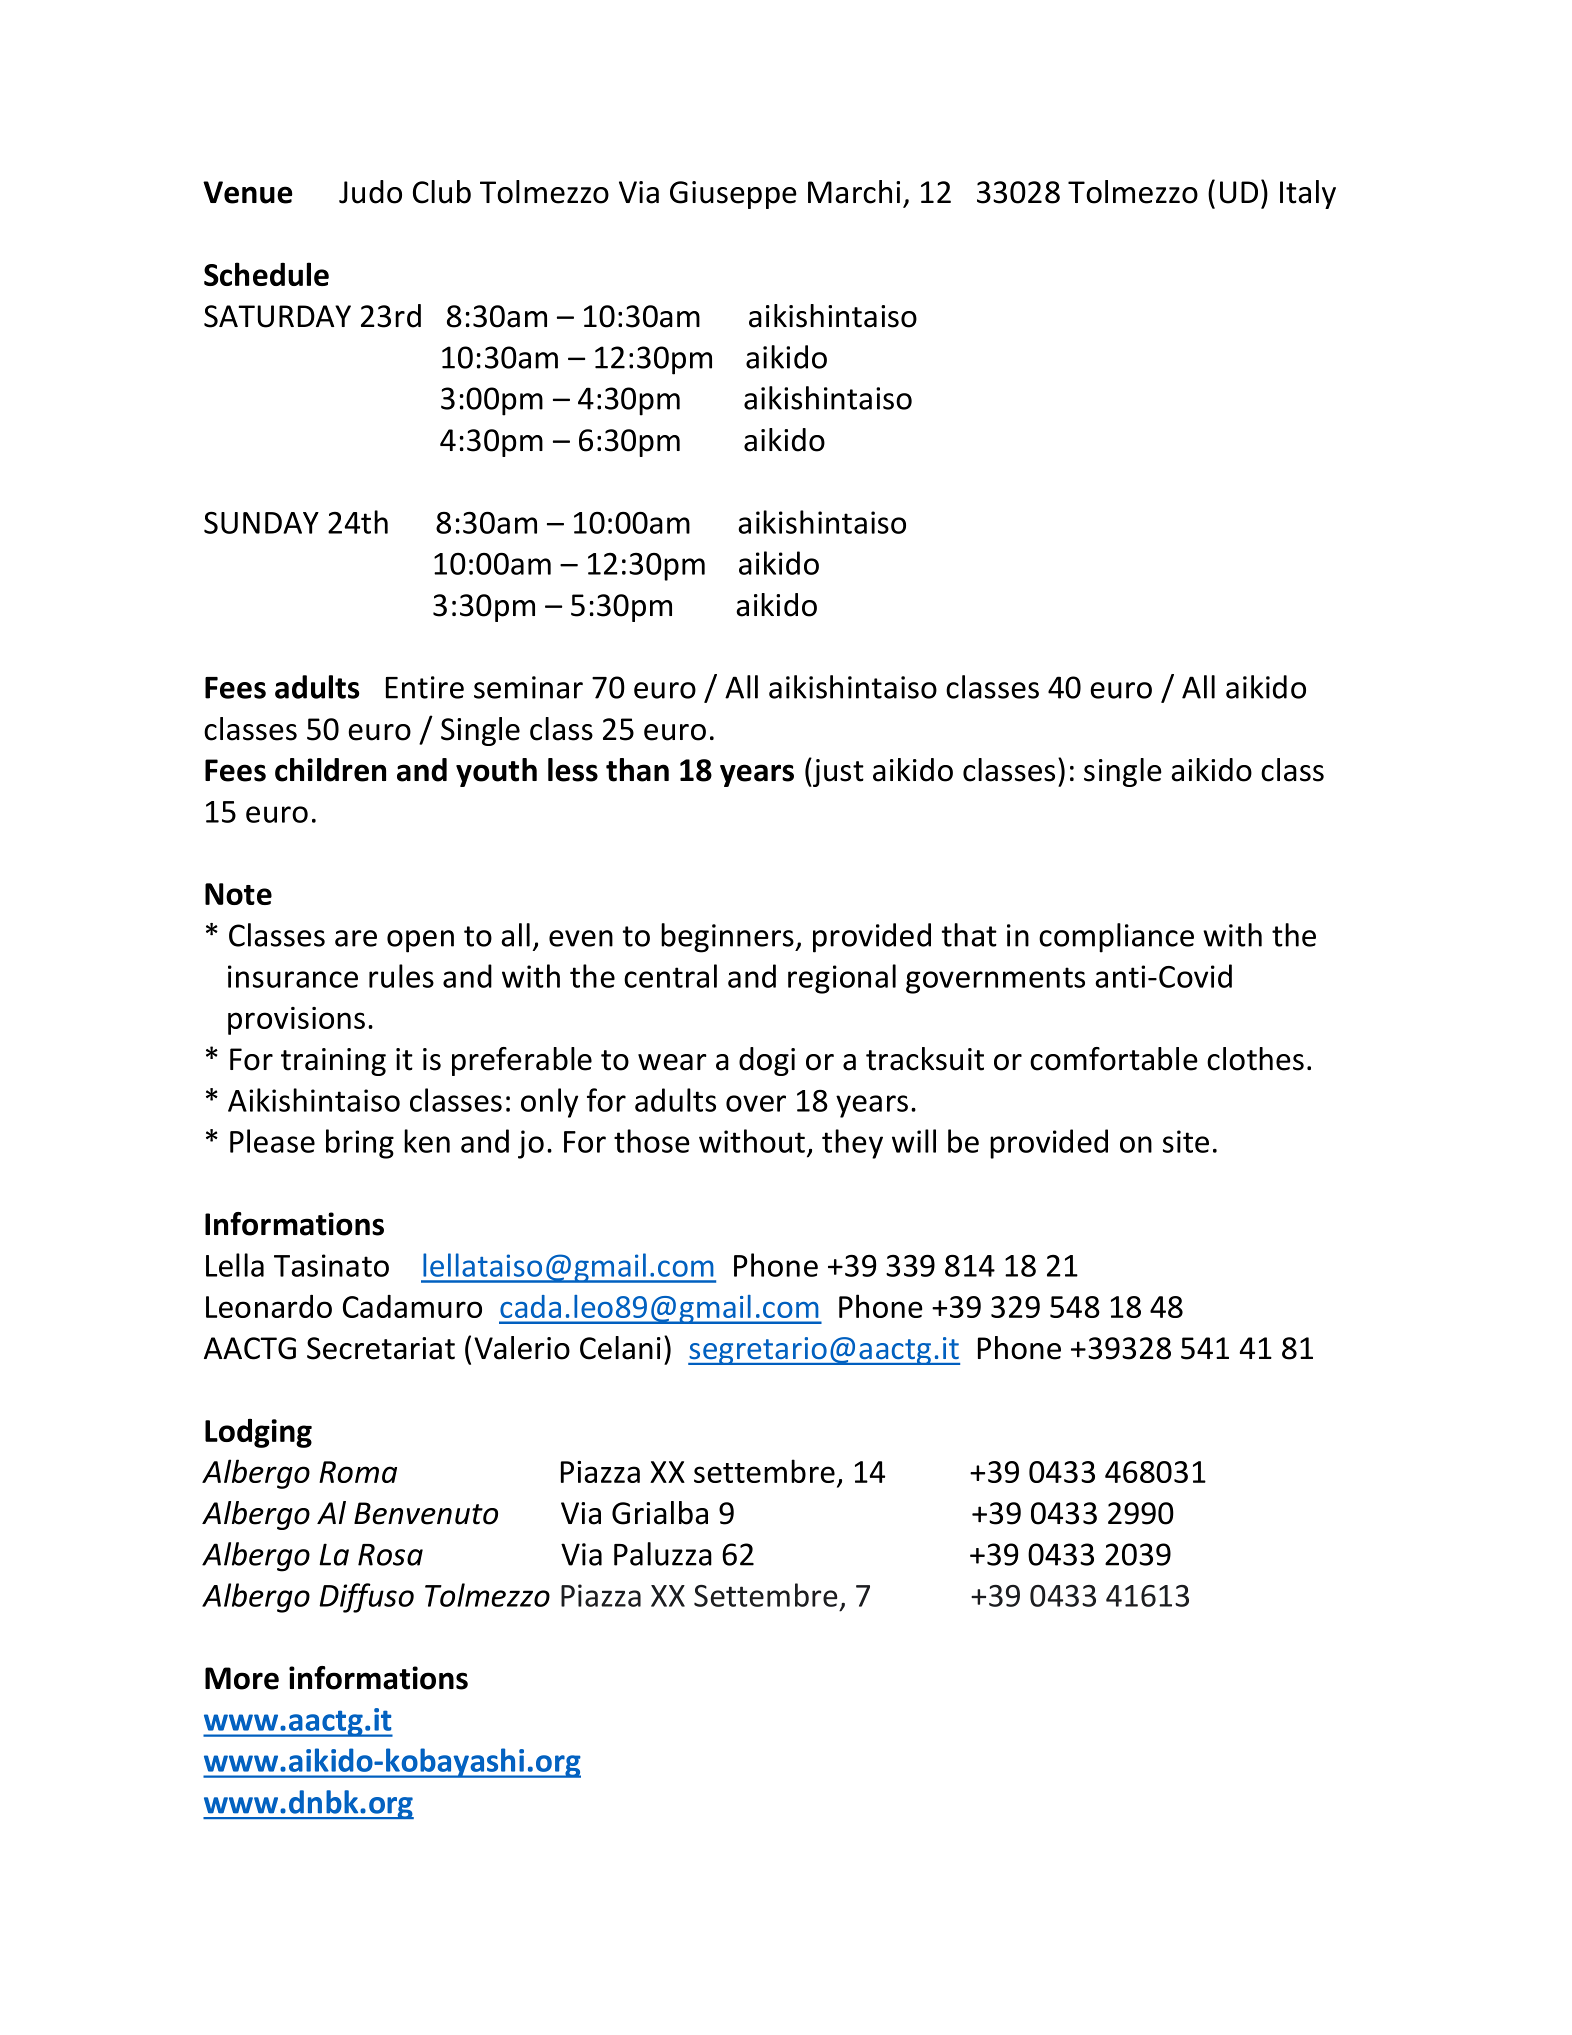 The height and width of the screenshot is (2035, 1572). Describe the element at coordinates (370, 192) in the screenshot. I see `Judo` at that location.
